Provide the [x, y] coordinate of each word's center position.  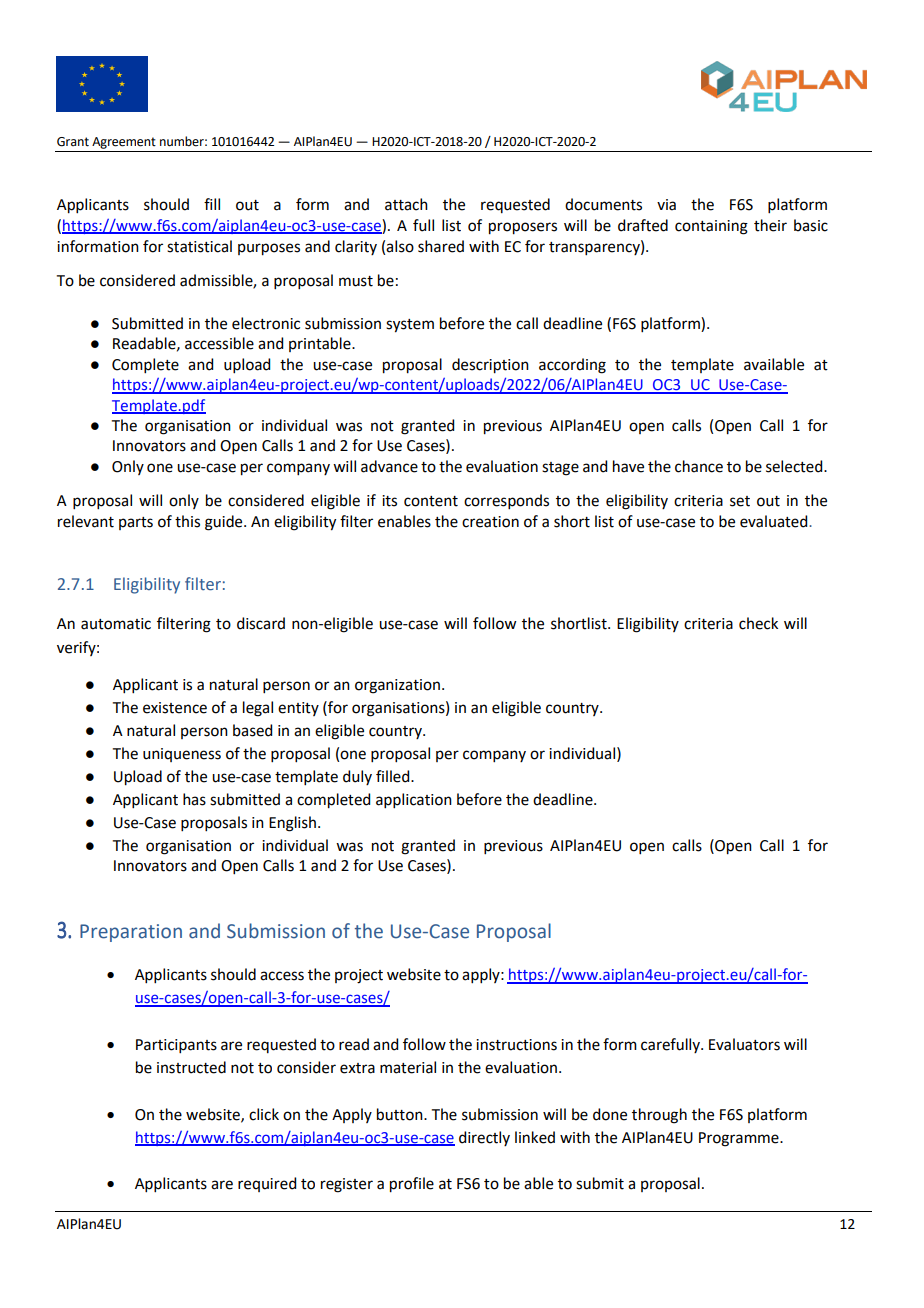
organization [397, 686]
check [758, 623]
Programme [740, 1139]
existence [175, 708]
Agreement [124, 143]
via [666, 205]
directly [484, 1138]
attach [406, 204]
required [267, 1184]
